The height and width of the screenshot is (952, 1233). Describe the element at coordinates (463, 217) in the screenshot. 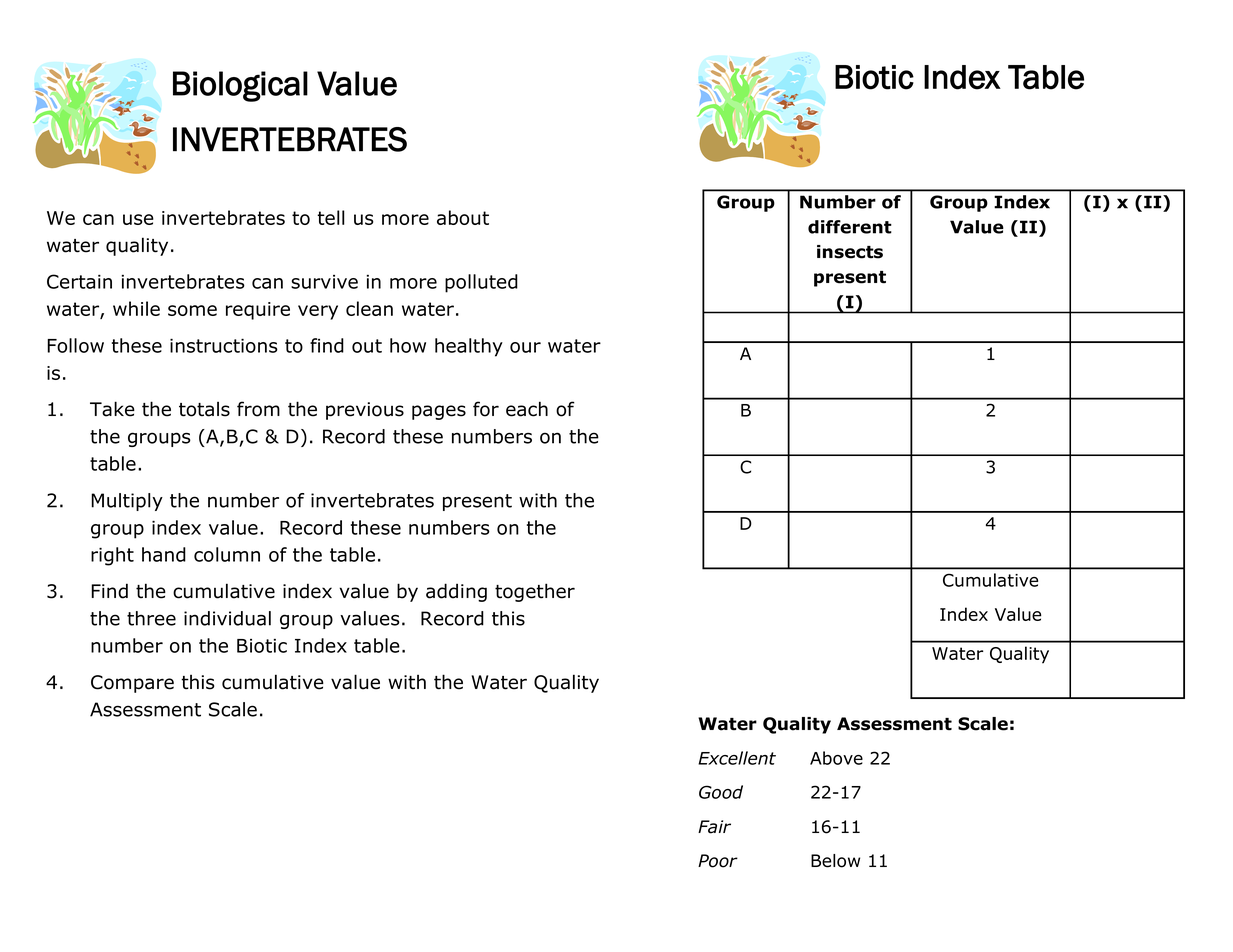

I see `about` at that location.
